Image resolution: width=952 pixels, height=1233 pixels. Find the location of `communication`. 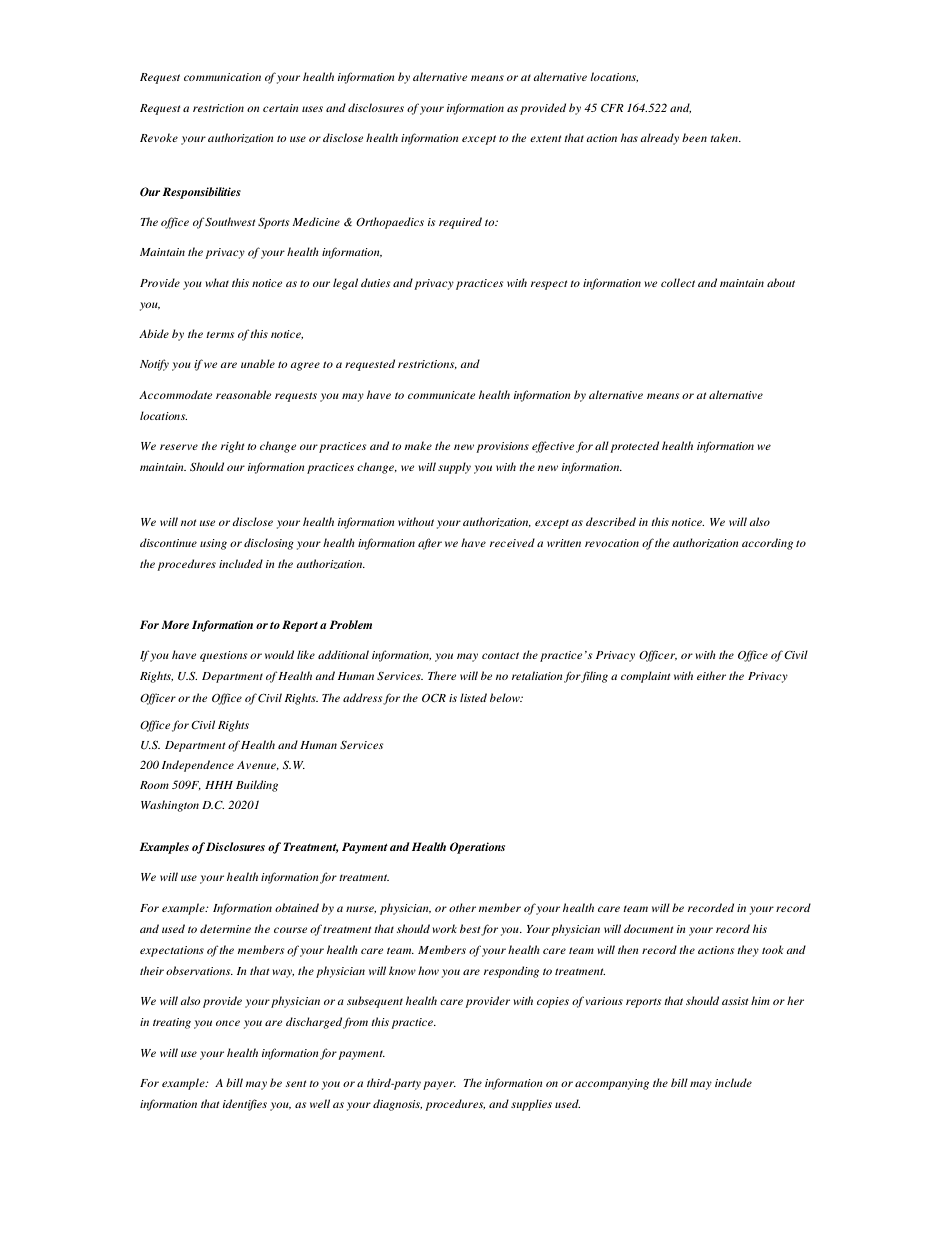

communication is located at coordinates (222, 77).
